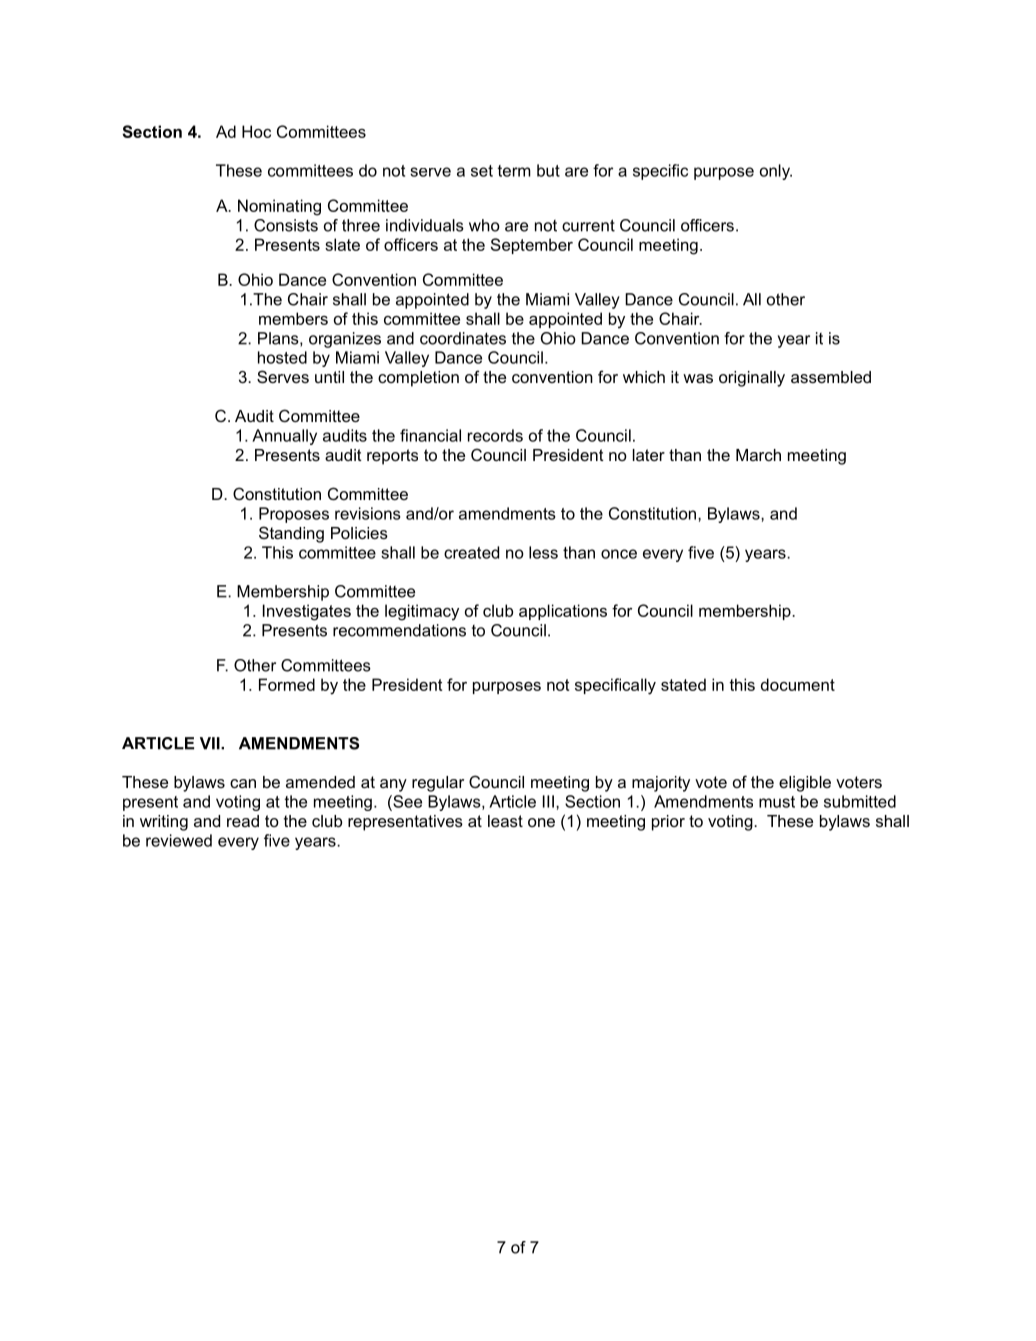  What do you see at coordinates (776, 172) in the screenshot?
I see `only` at bounding box center [776, 172].
